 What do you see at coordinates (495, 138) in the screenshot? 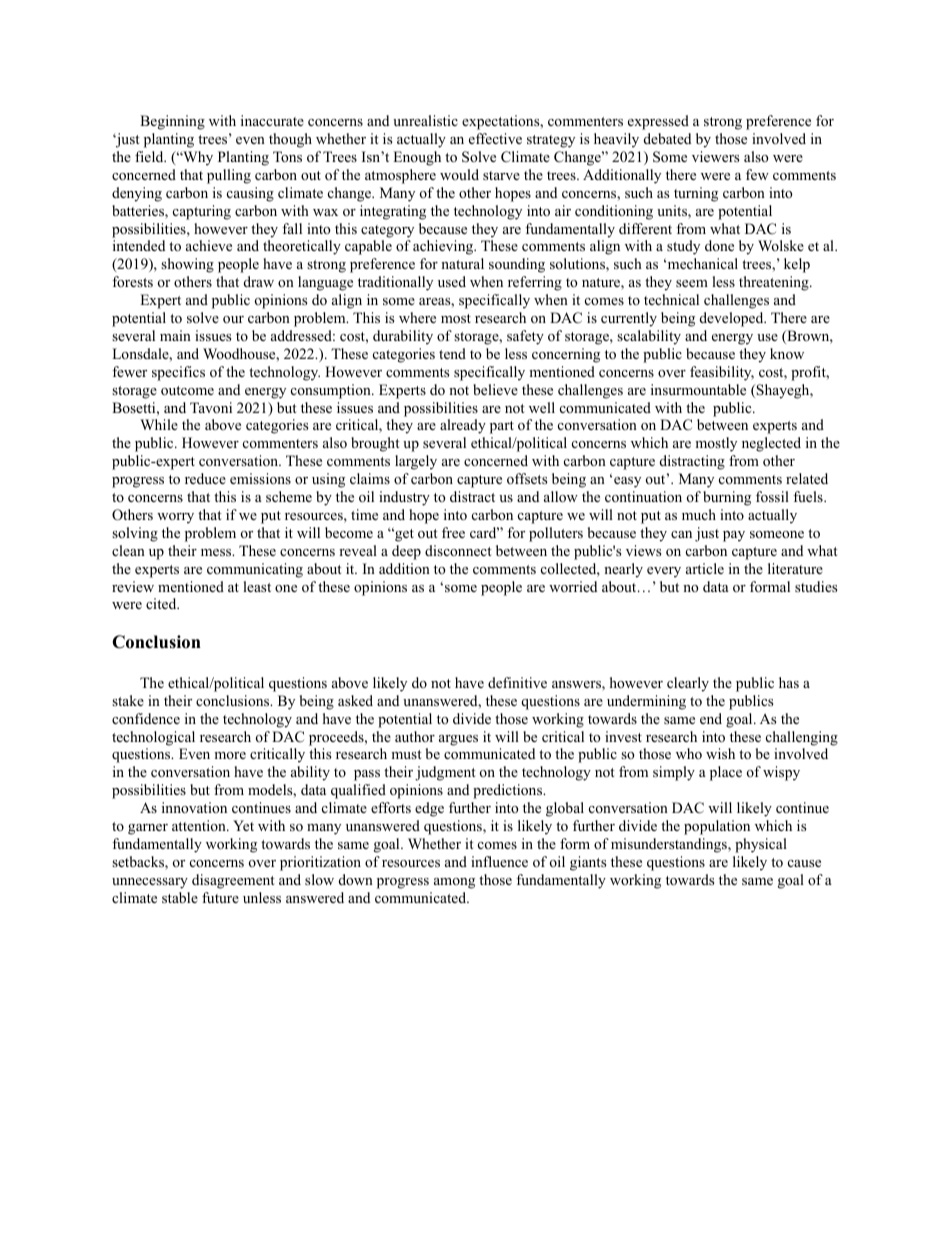
I see `effective` at bounding box center [495, 138].
